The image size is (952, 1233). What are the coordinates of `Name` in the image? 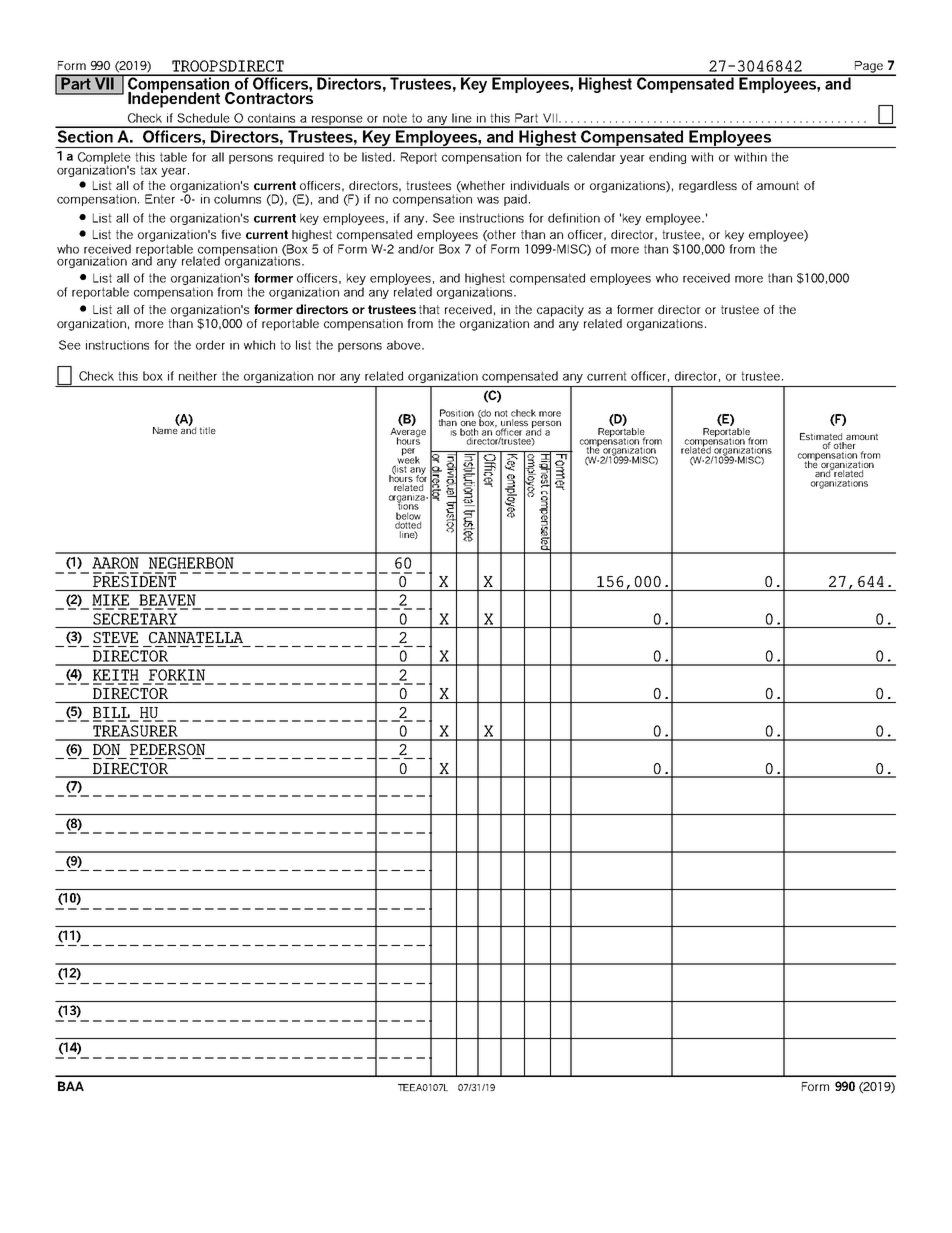 It's located at (166, 429).
